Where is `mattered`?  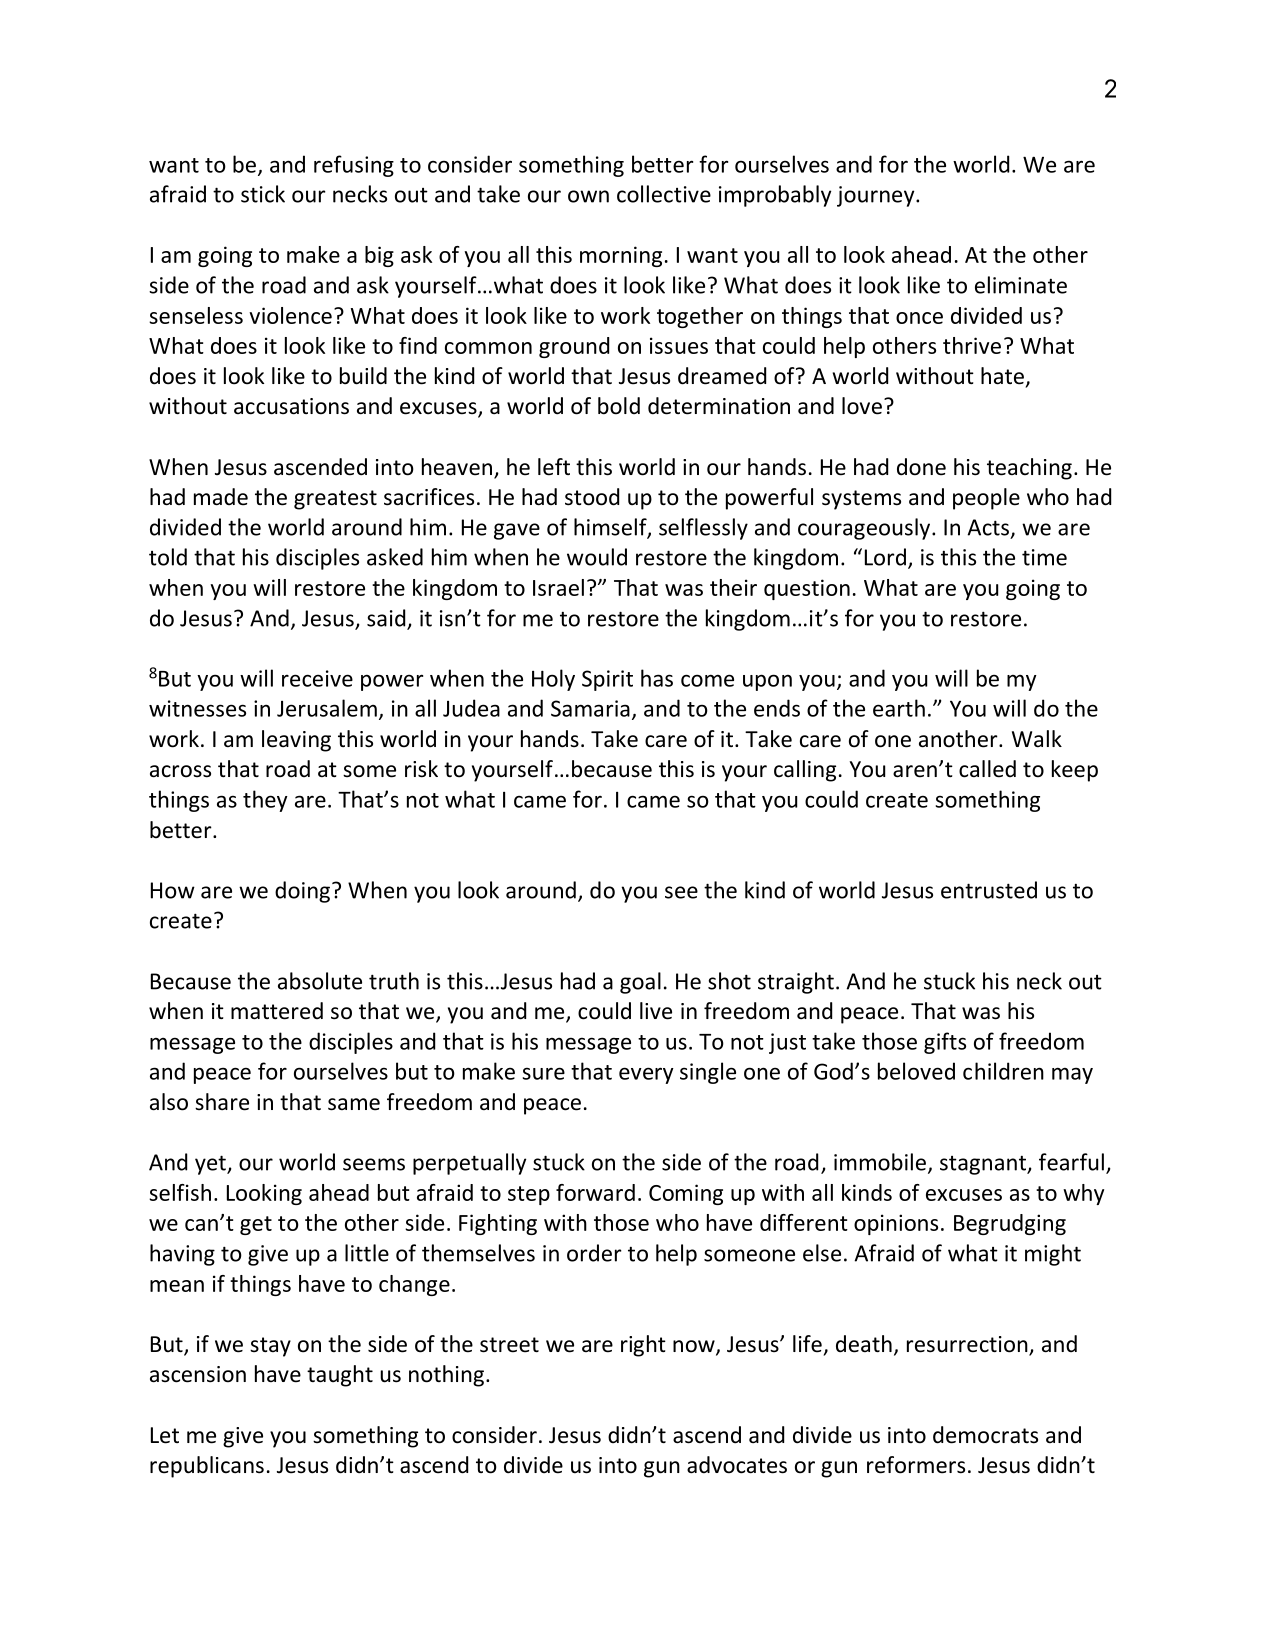 mattered is located at coordinates (277, 1011).
